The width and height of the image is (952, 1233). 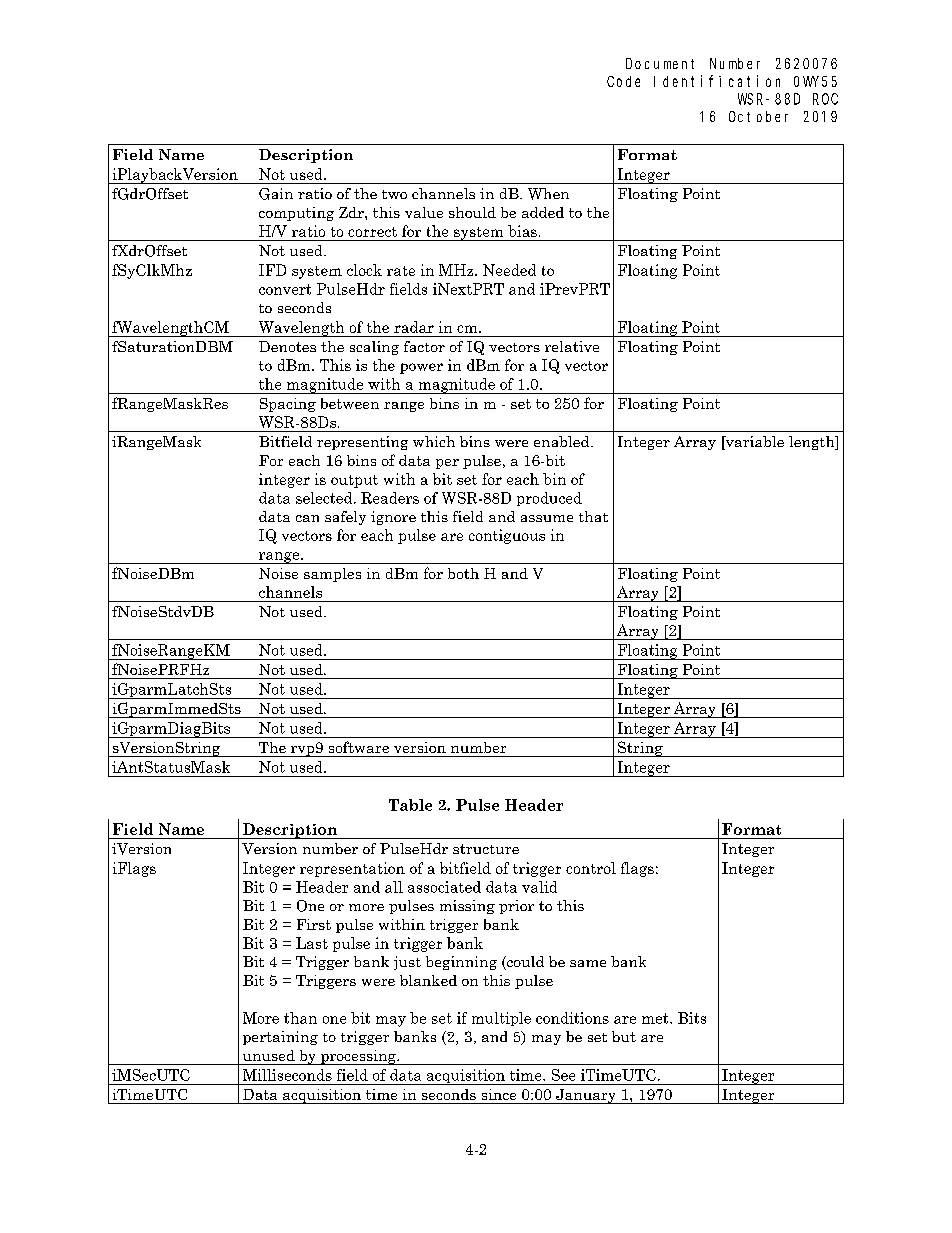 What do you see at coordinates (350, 403) in the image?
I see `between` at bounding box center [350, 403].
